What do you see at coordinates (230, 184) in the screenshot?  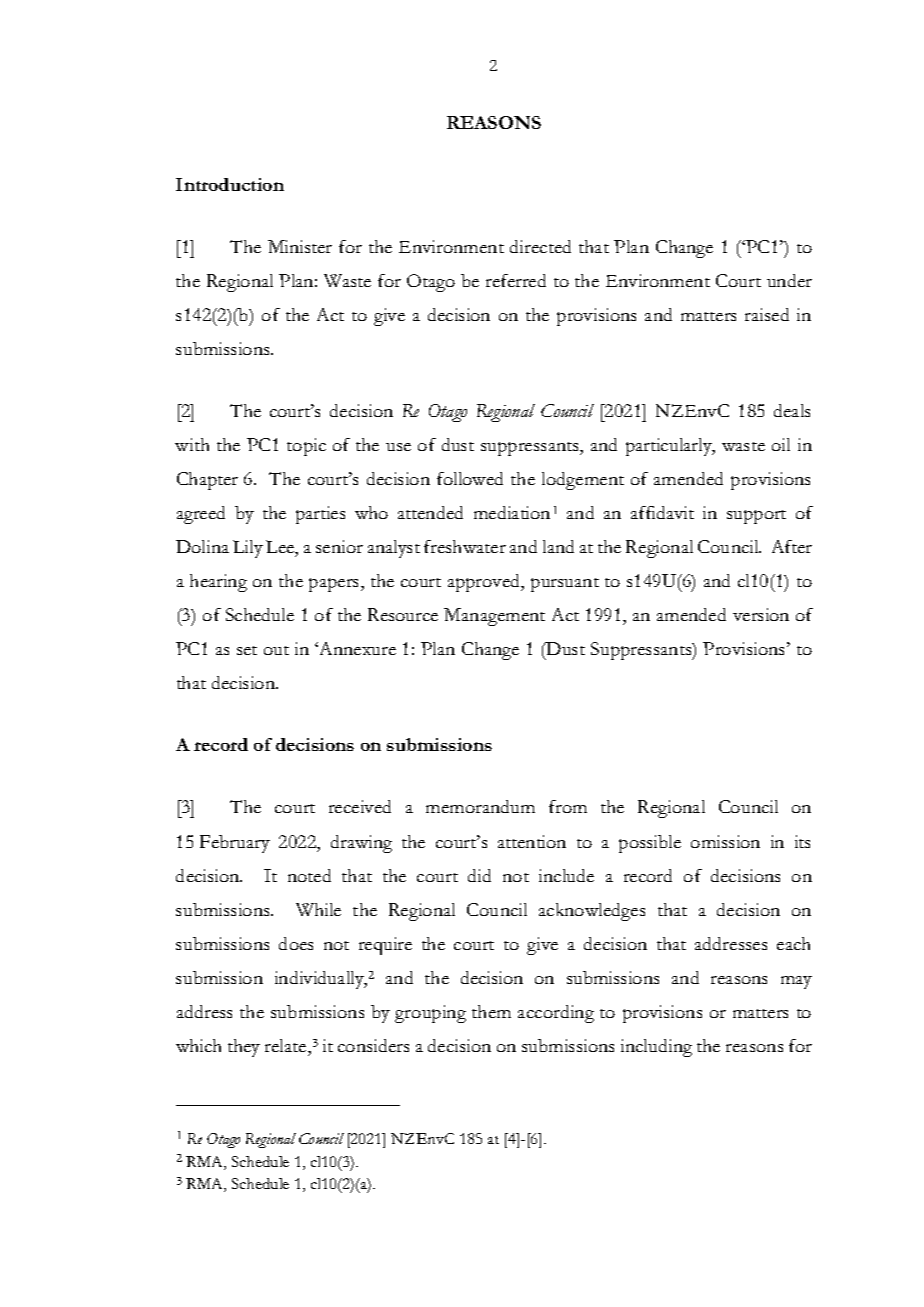 I see `Introduction` at bounding box center [230, 184].
